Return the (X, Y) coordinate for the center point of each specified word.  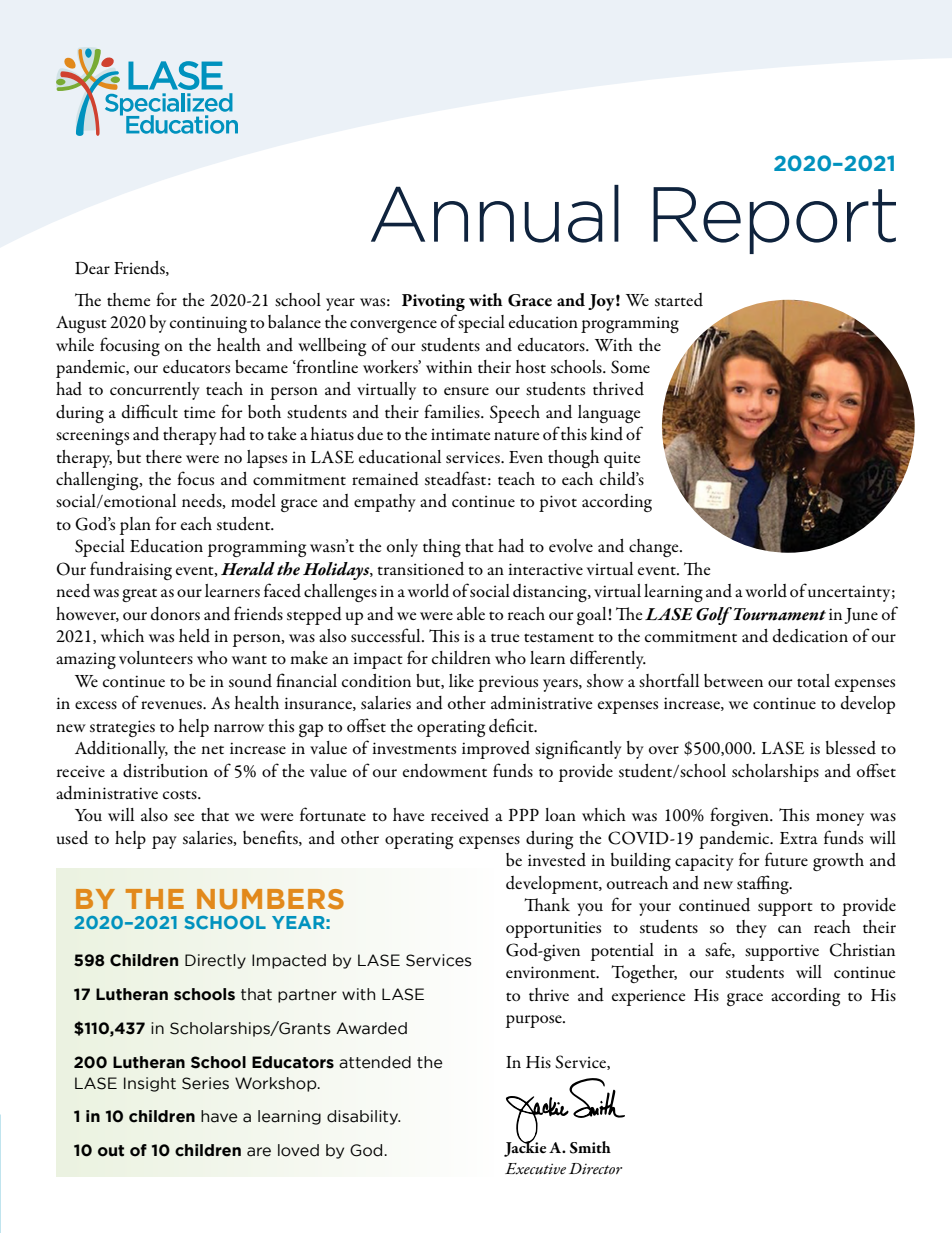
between (733, 681)
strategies (122, 728)
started (679, 300)
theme (128, 299)
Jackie (525, 1148)
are (259, 1152)
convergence (393, 326)
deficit (512, 725)
